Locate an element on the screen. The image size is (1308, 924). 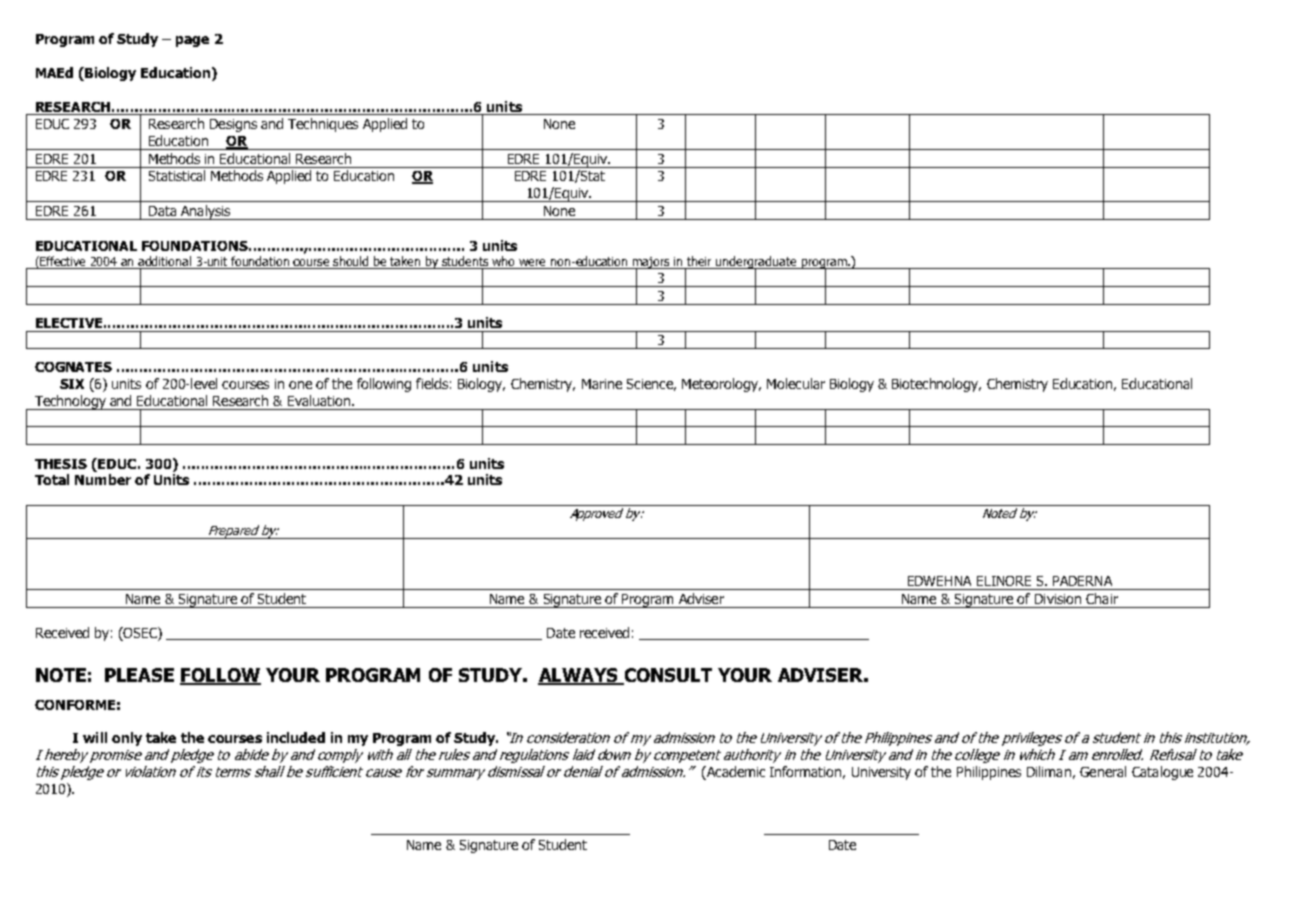
SIX is located at coordinates (72, 384).
